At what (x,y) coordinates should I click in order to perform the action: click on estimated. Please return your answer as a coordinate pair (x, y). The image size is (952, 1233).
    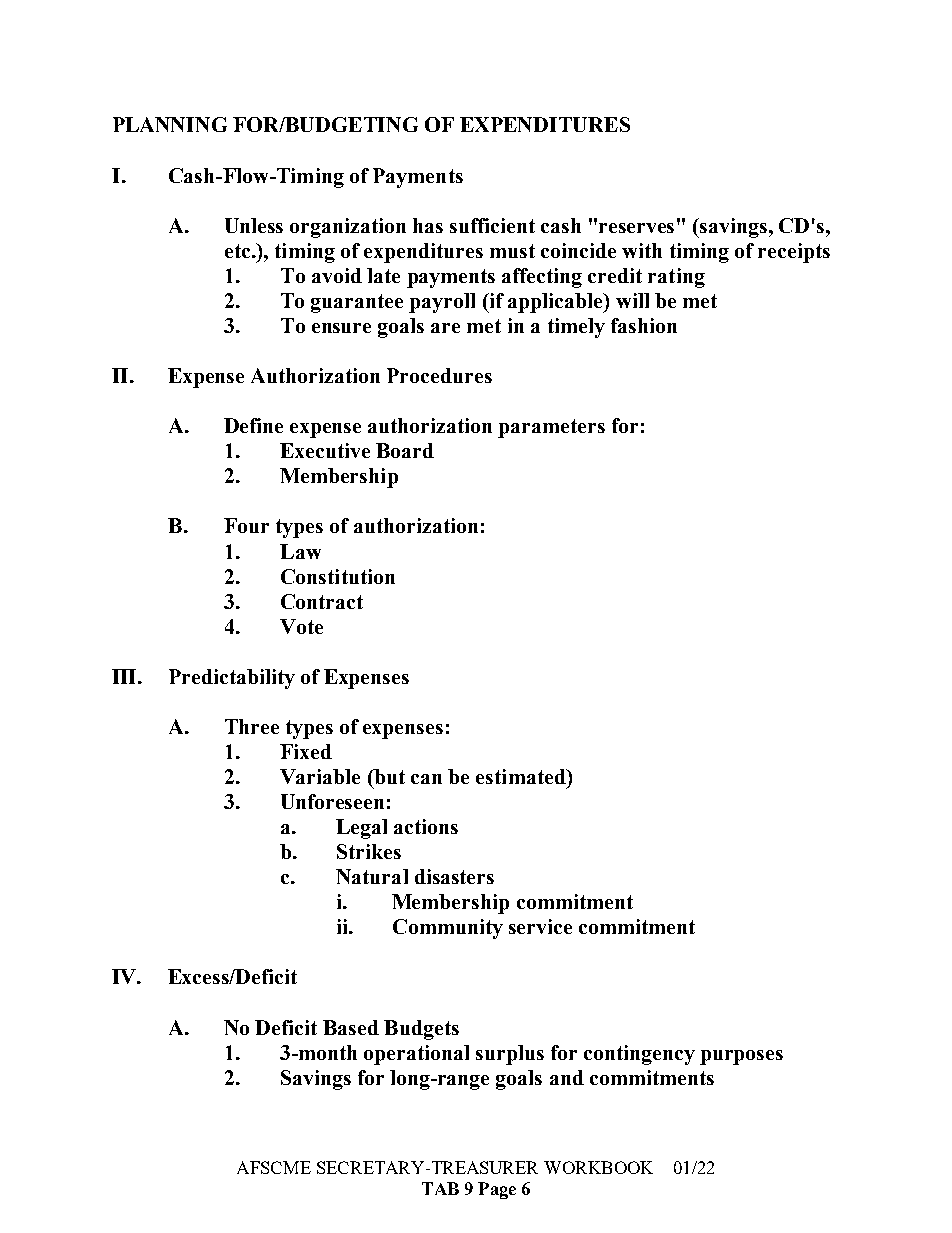
    Looking at the image, I should click on (522, 776).
